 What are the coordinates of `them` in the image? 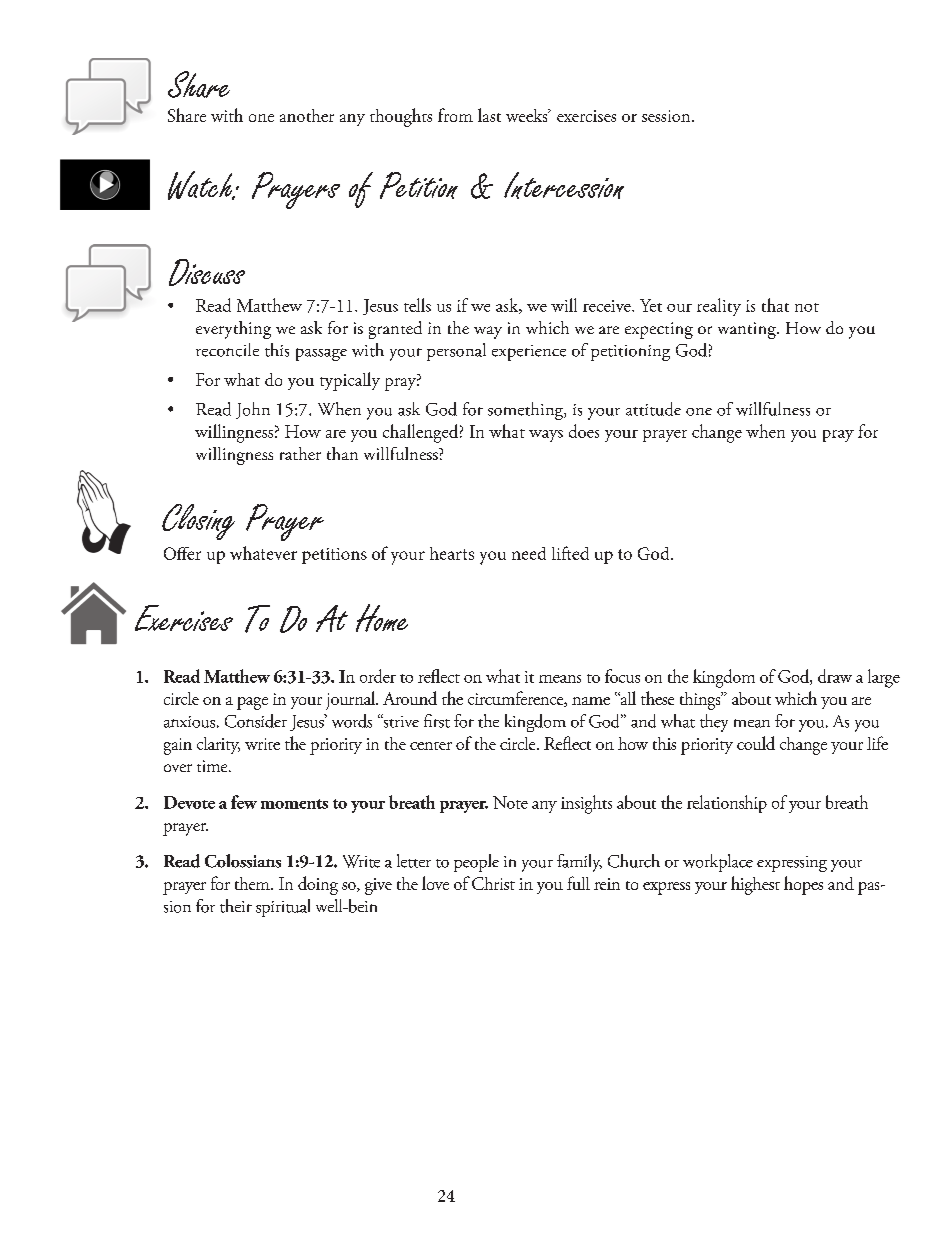 It's located at (253, 883).
